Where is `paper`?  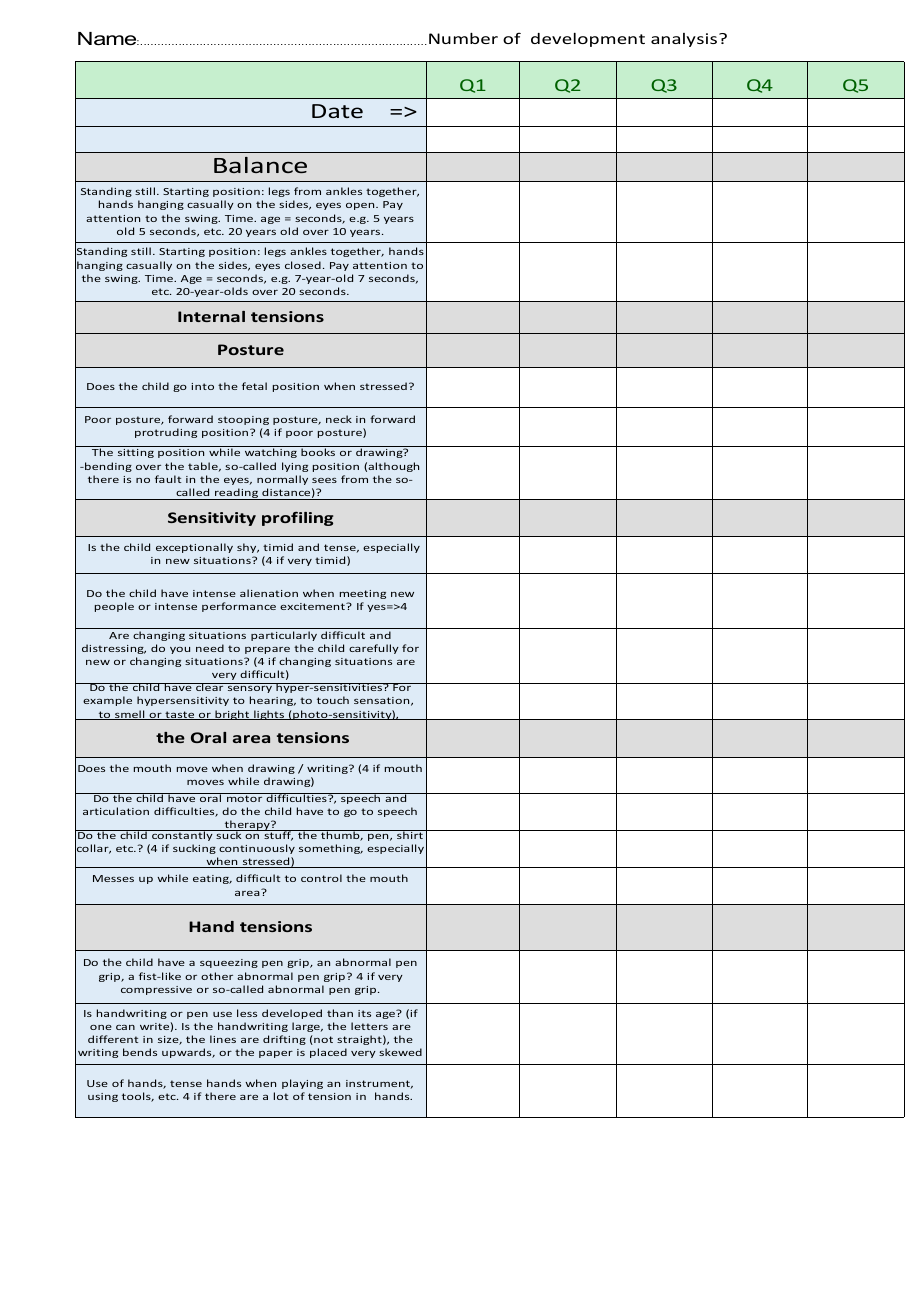 paper is located at coordinates (276, 1054).
